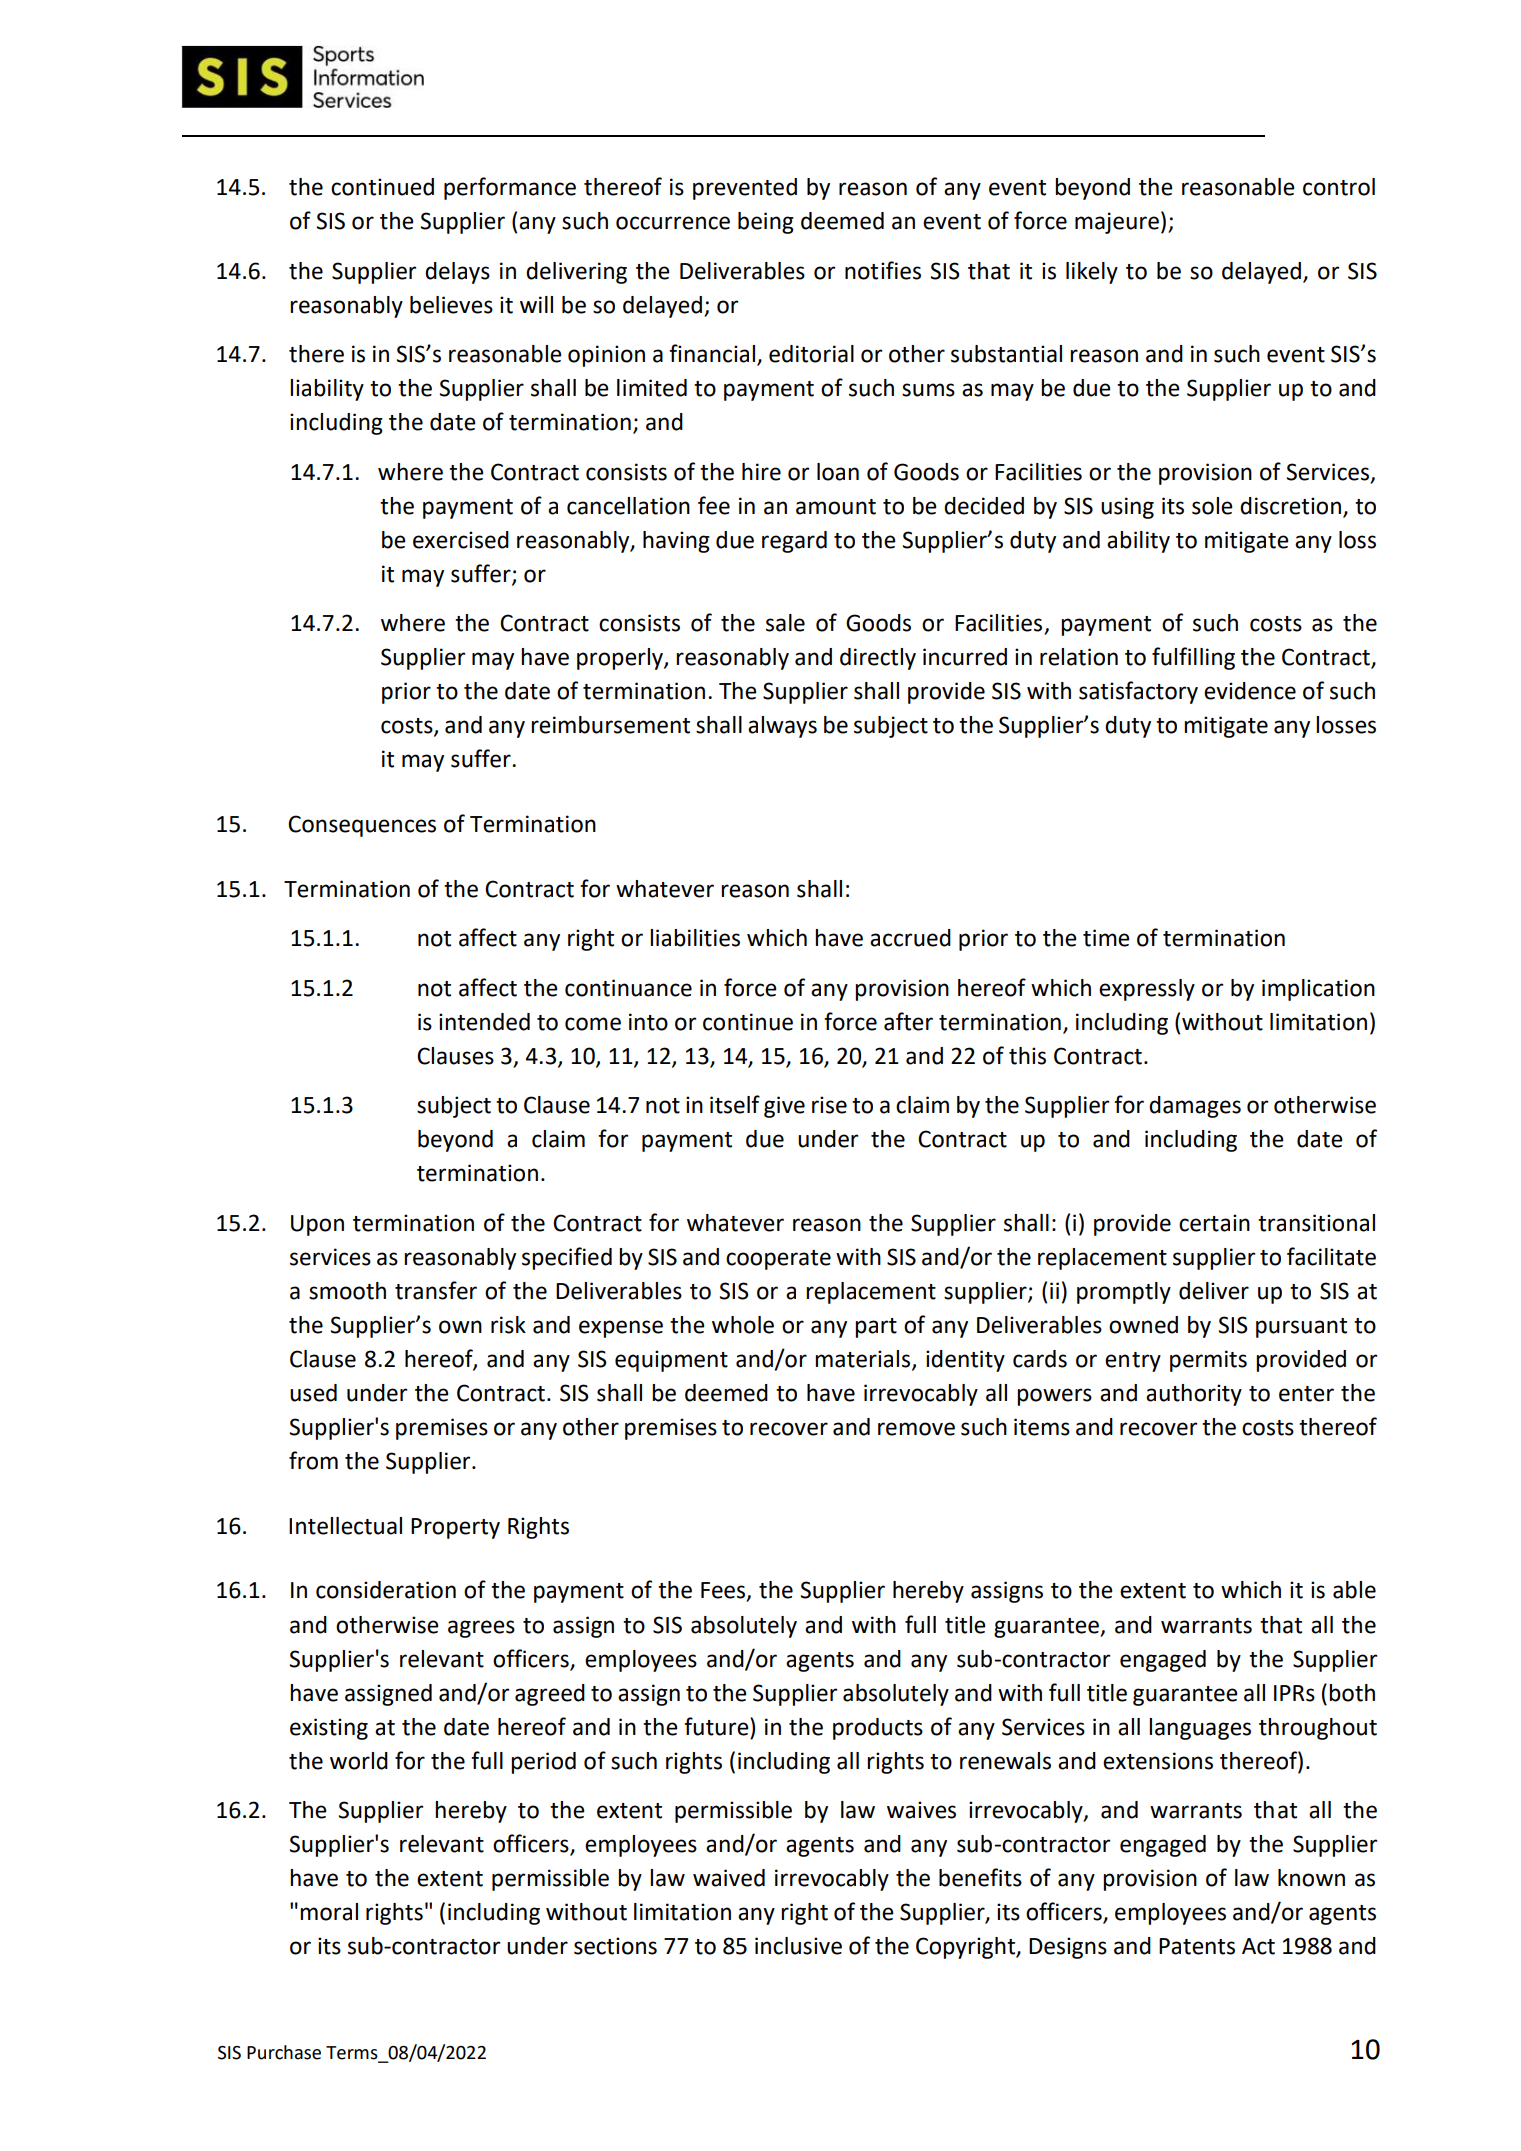 The height and width of the image is (2151, 1521). I want to click on evidence, so click(1250, 691).
